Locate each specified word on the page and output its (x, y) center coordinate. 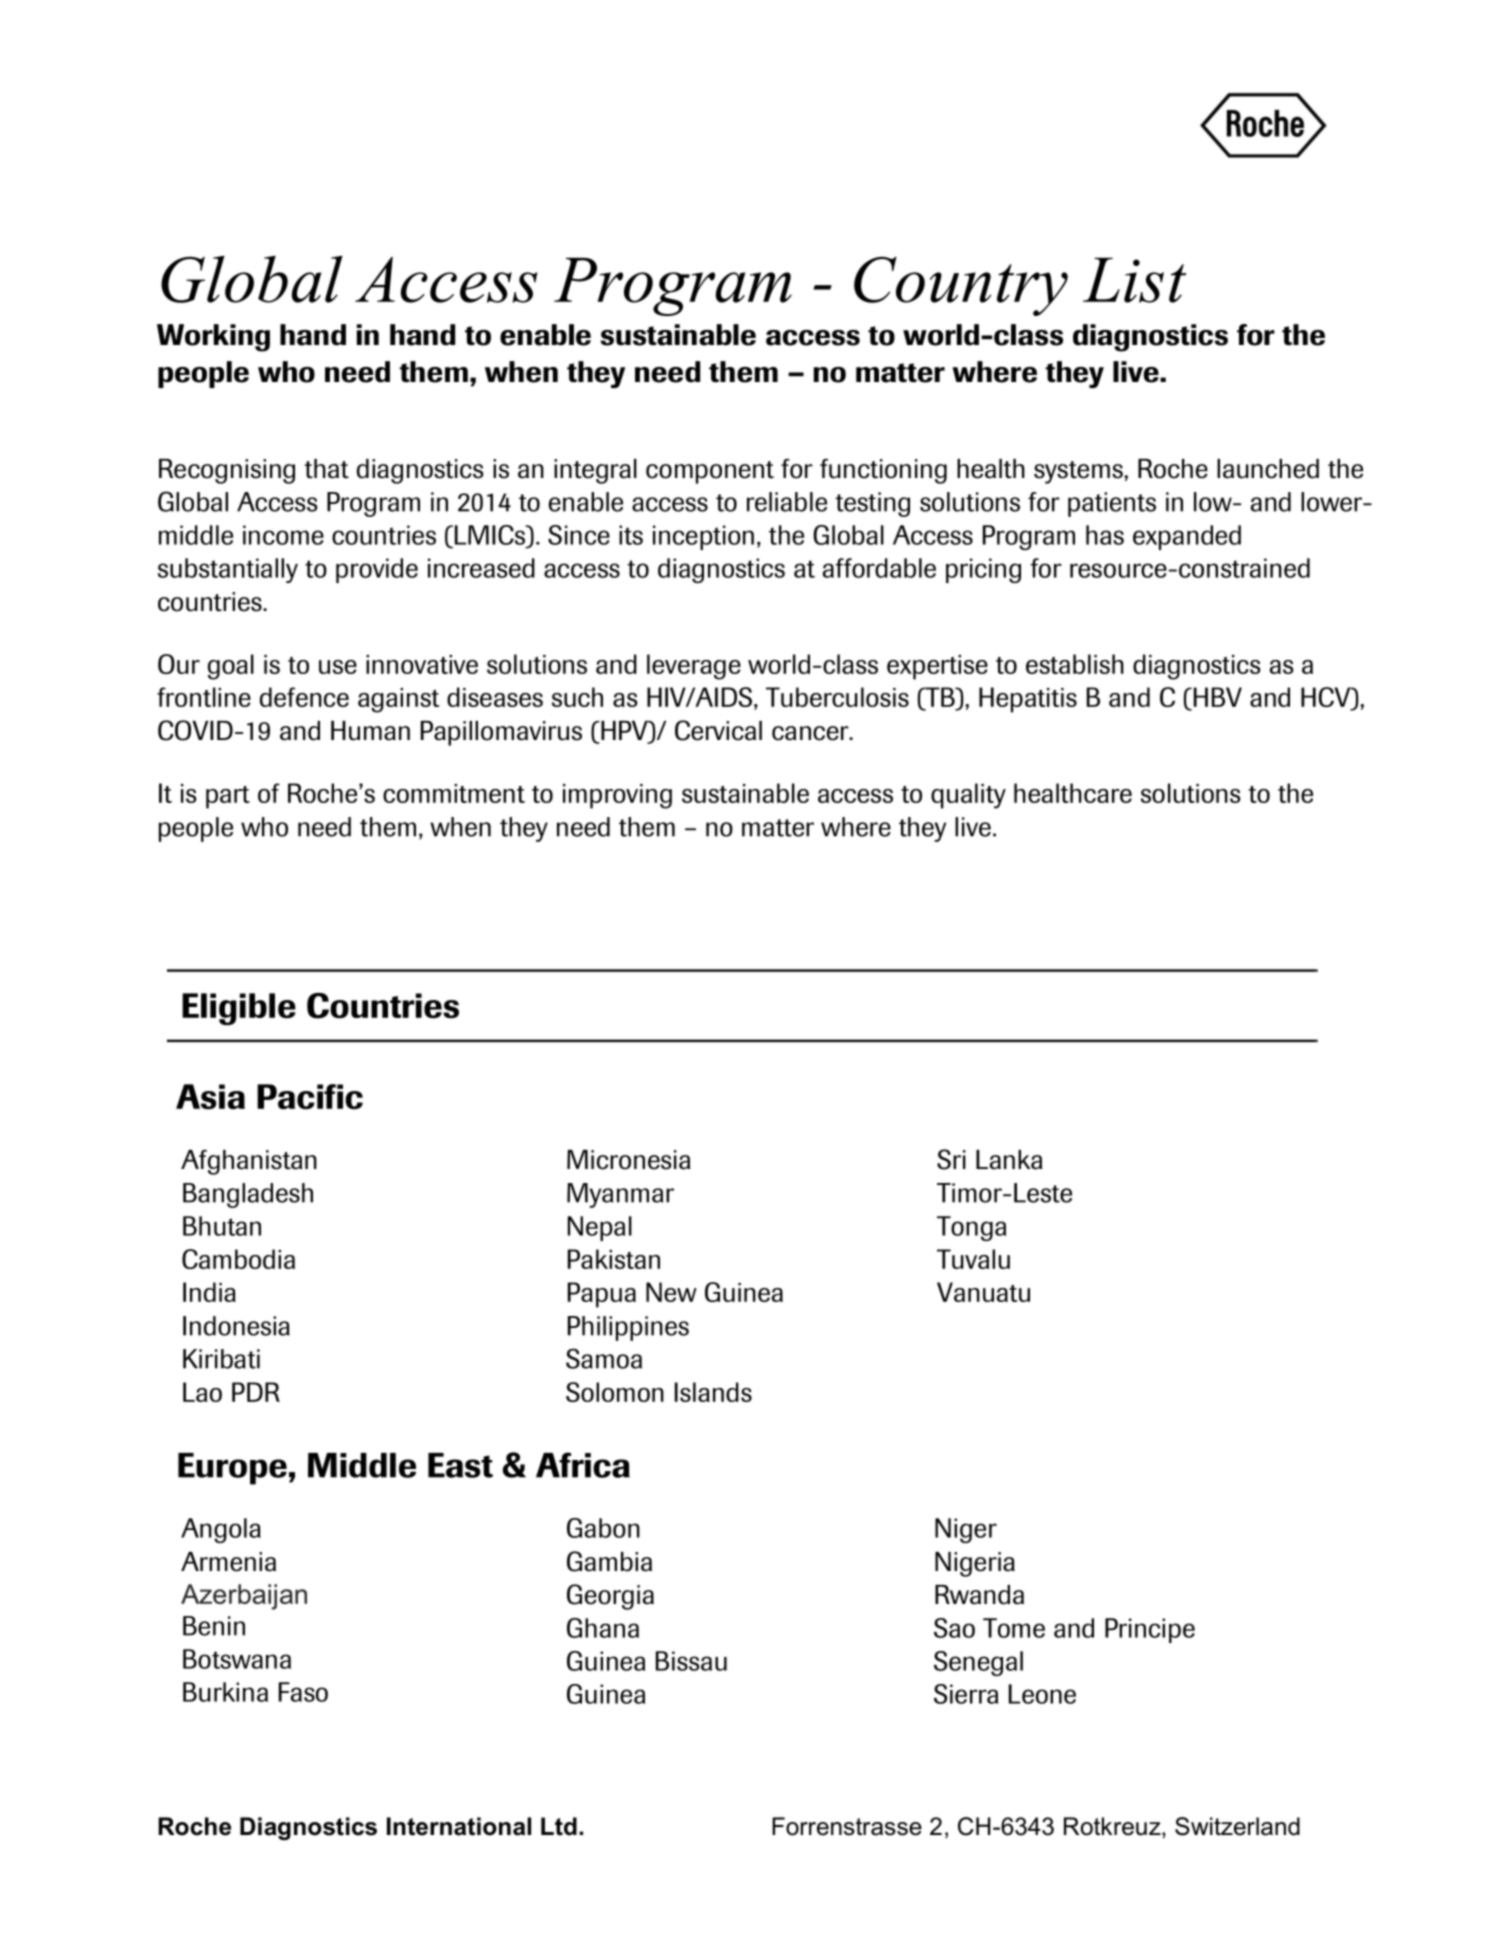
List (1134, 280)
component (710, 472)
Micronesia (629, 1160)
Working (213, 338)
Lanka (1009, 1160)
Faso (303, 1692)
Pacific (310, 1096)
